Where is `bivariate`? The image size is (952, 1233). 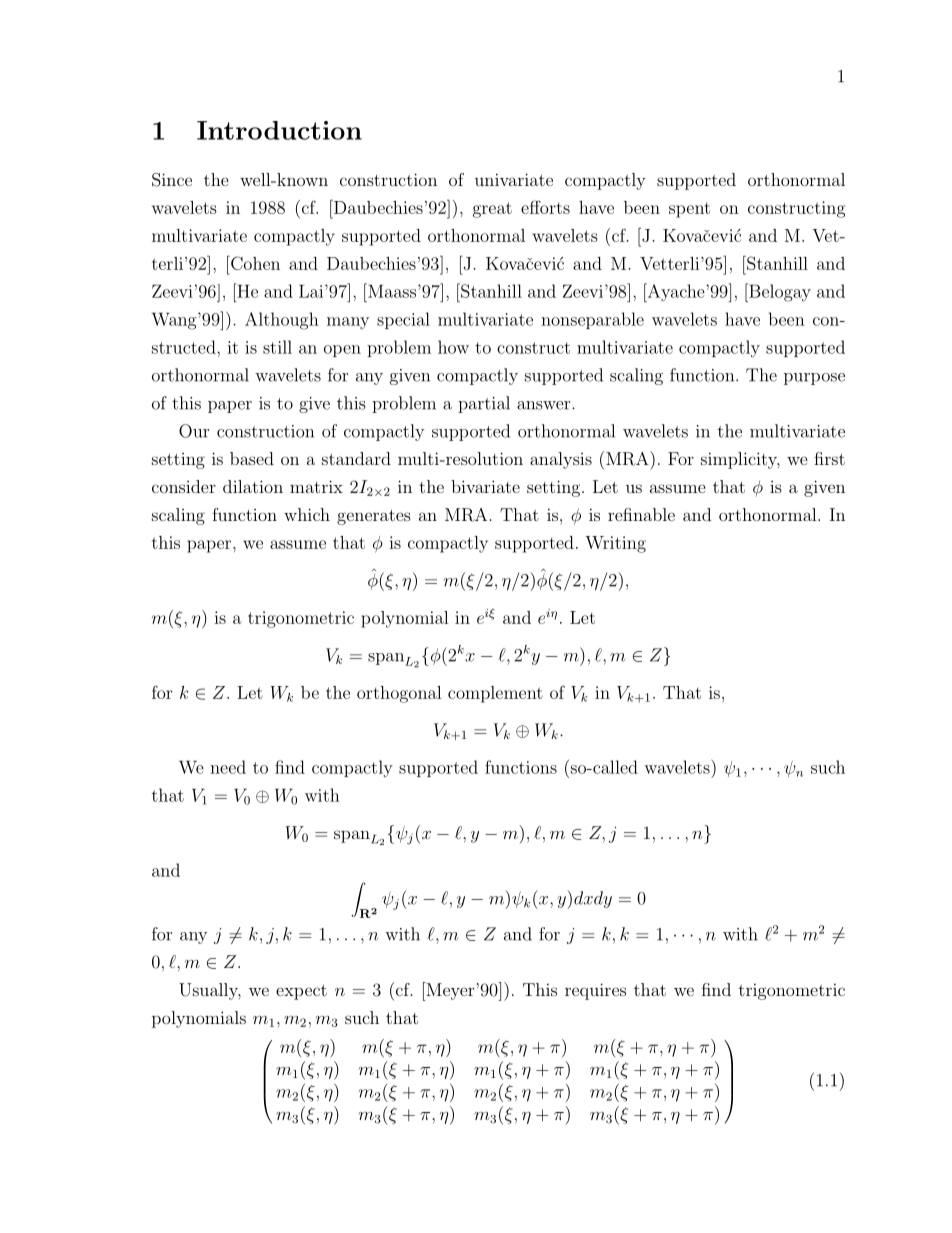
bivariate is located at coordinates (485, 486).
